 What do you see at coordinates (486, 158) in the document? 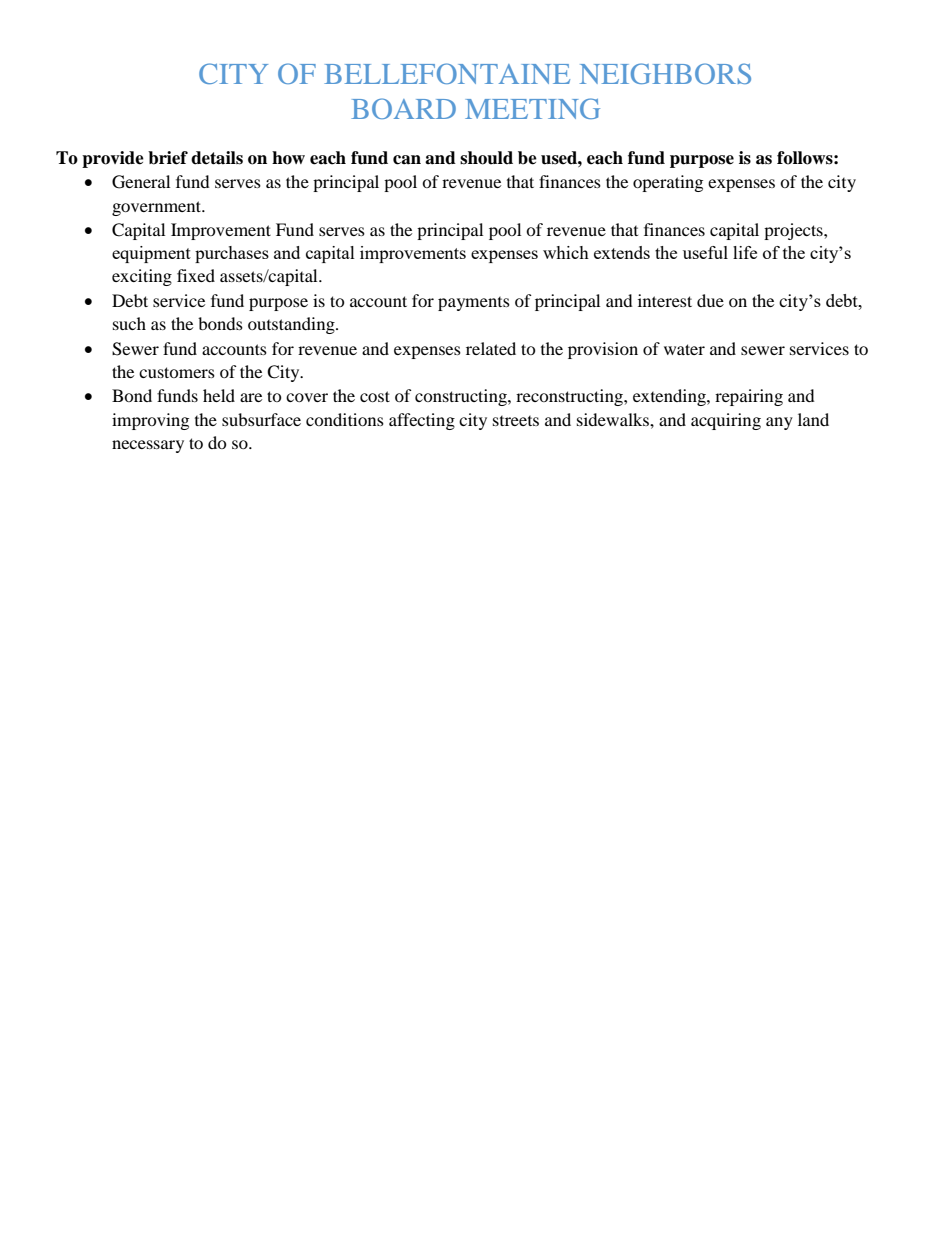
I see `should` at bounding box center [486, 158].
